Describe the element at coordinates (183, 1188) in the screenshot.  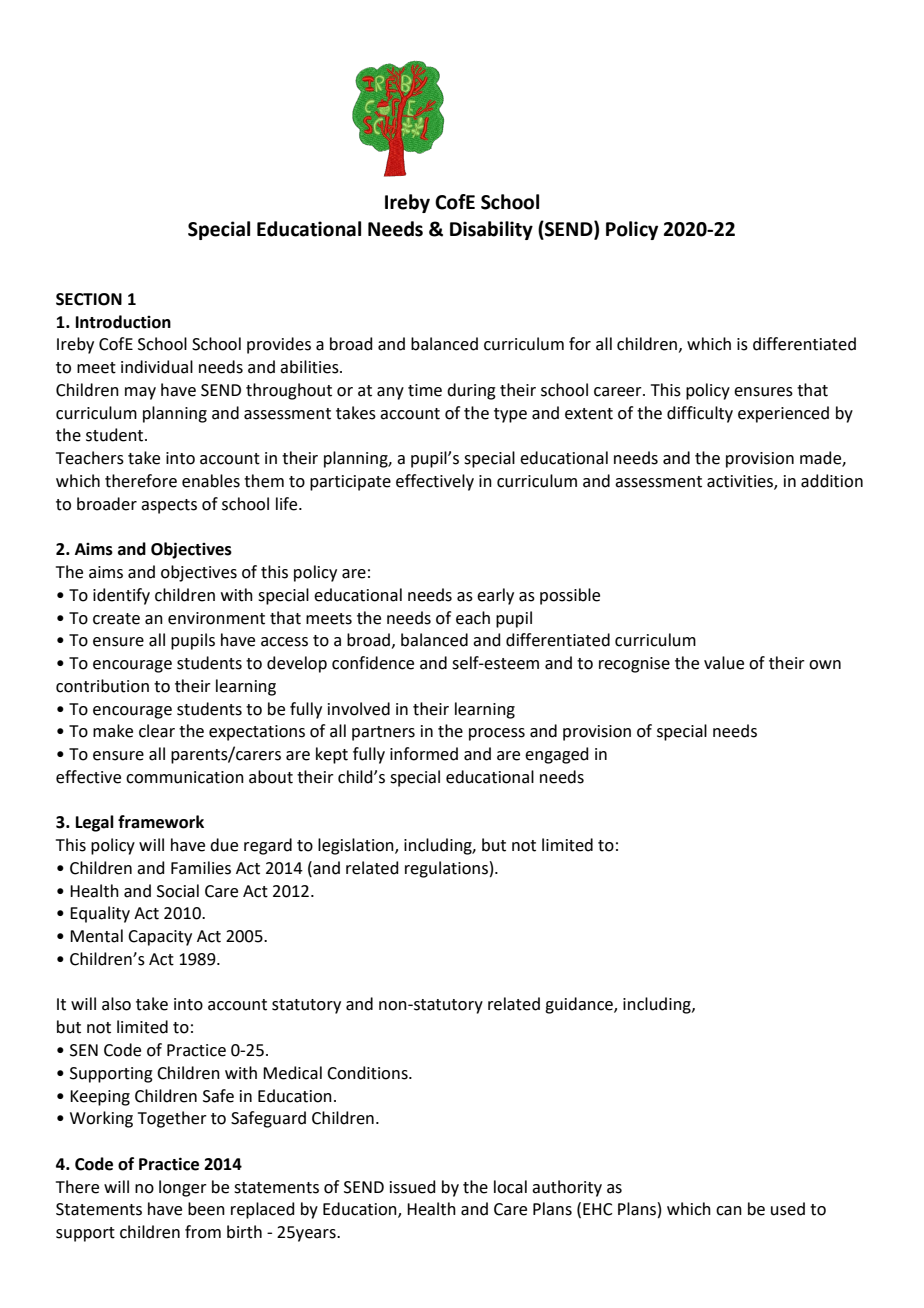
I see `longer` at that location.
